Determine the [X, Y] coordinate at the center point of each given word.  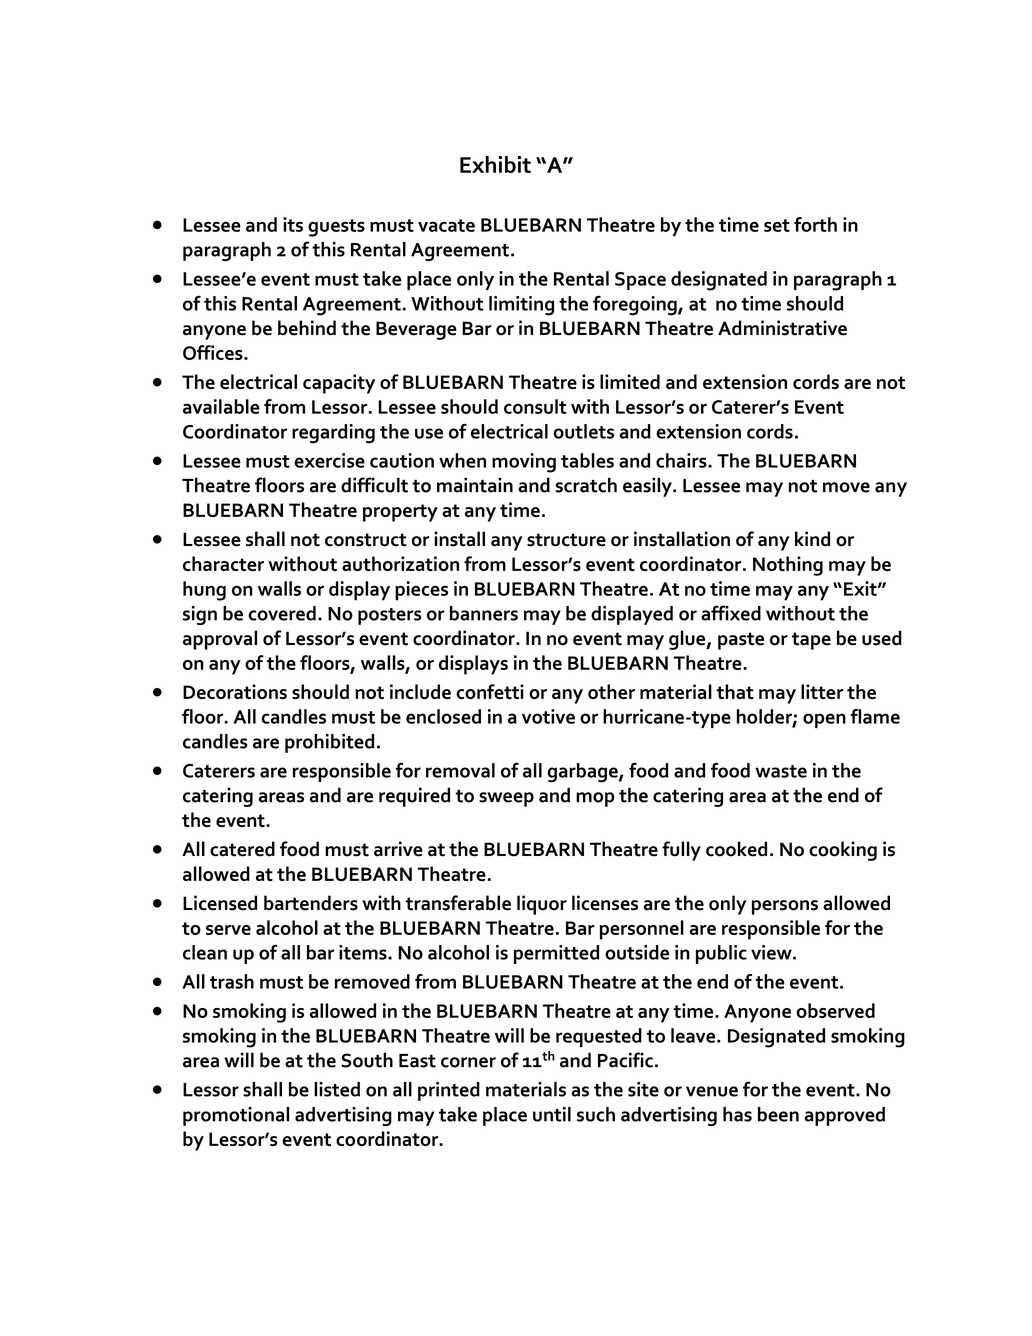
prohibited [329, 743]
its [293, 224]
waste [781, 771]
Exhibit [495, 164]
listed [337, 1089]
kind [812, 539]
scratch [586, 485]
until [552, 1114]
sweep [506, 799]
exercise [329, 460]
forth [815, 224]
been [778, 1114]
